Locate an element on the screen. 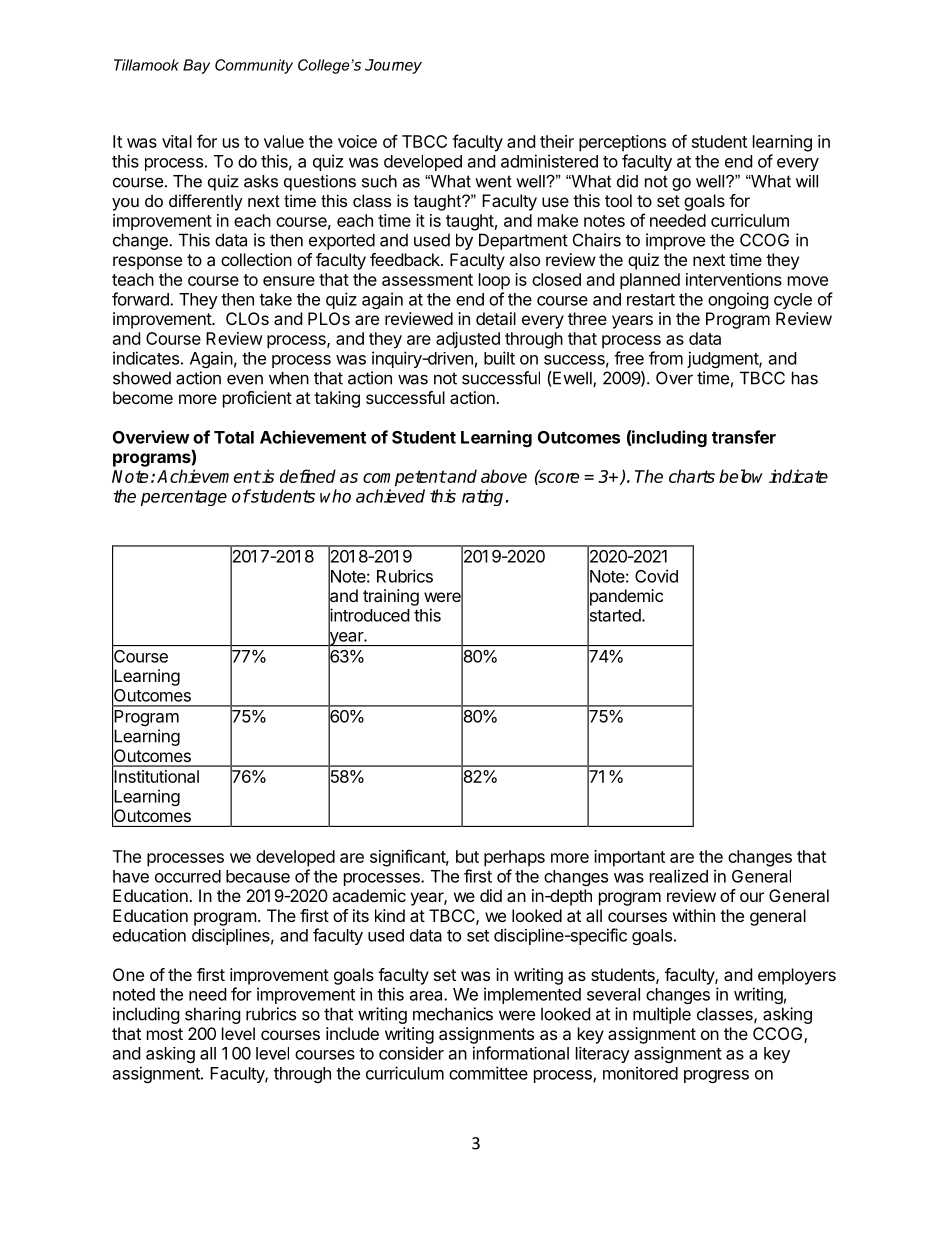  committee is located at coordinates (488, 1073).
